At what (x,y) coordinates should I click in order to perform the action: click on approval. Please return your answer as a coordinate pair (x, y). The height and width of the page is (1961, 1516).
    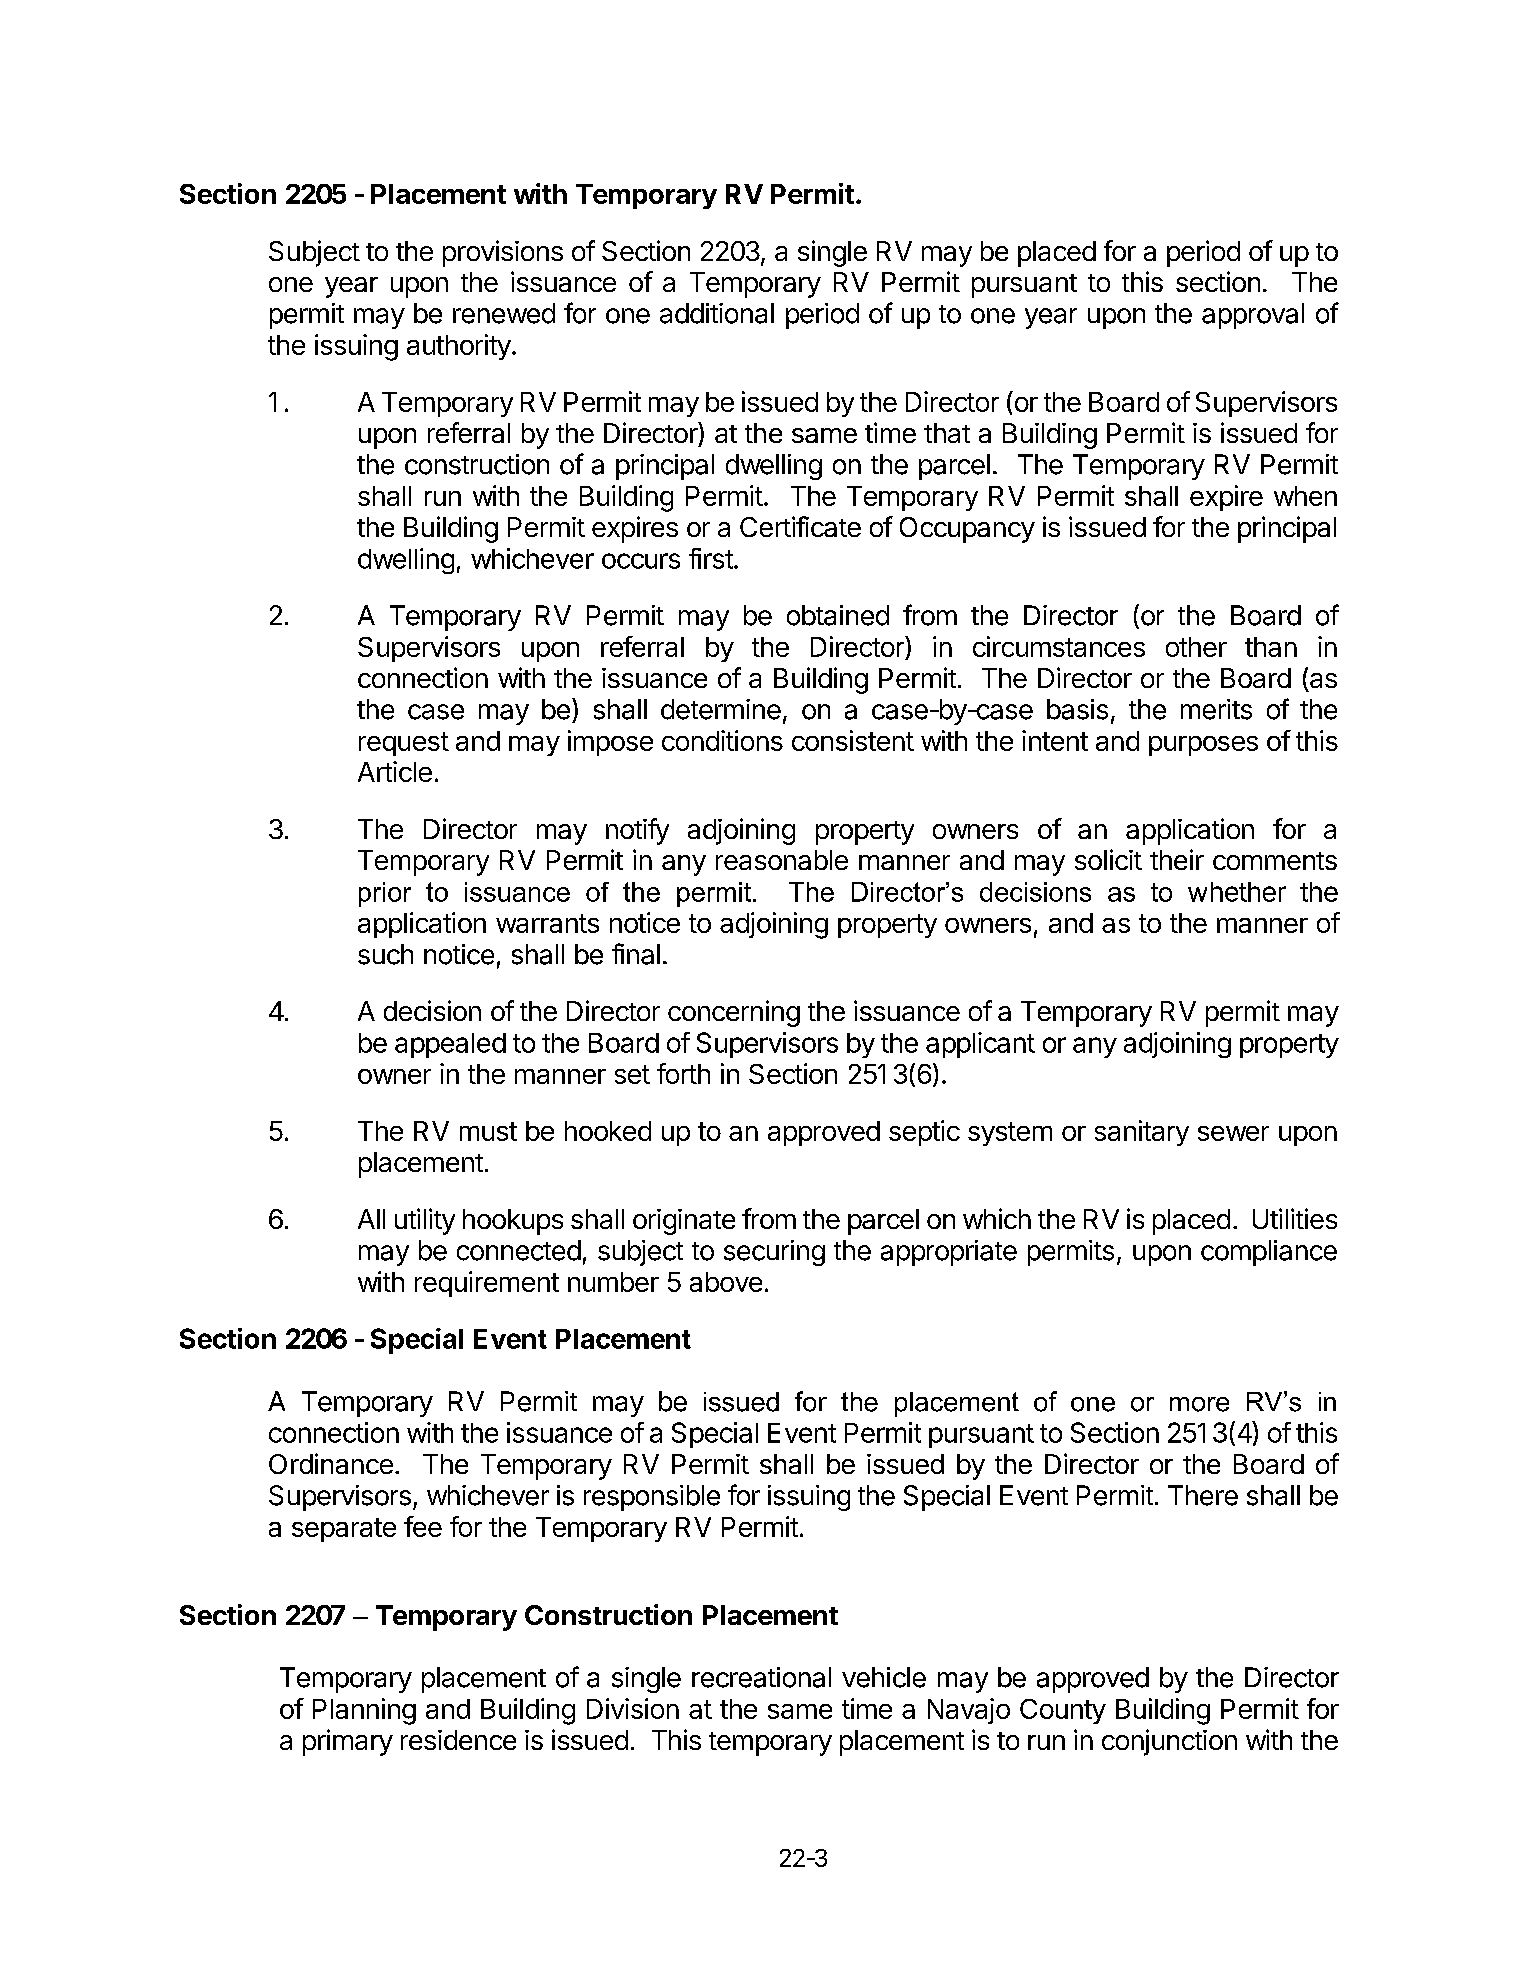
    Looking at the image, I should click on (1253, 316).
